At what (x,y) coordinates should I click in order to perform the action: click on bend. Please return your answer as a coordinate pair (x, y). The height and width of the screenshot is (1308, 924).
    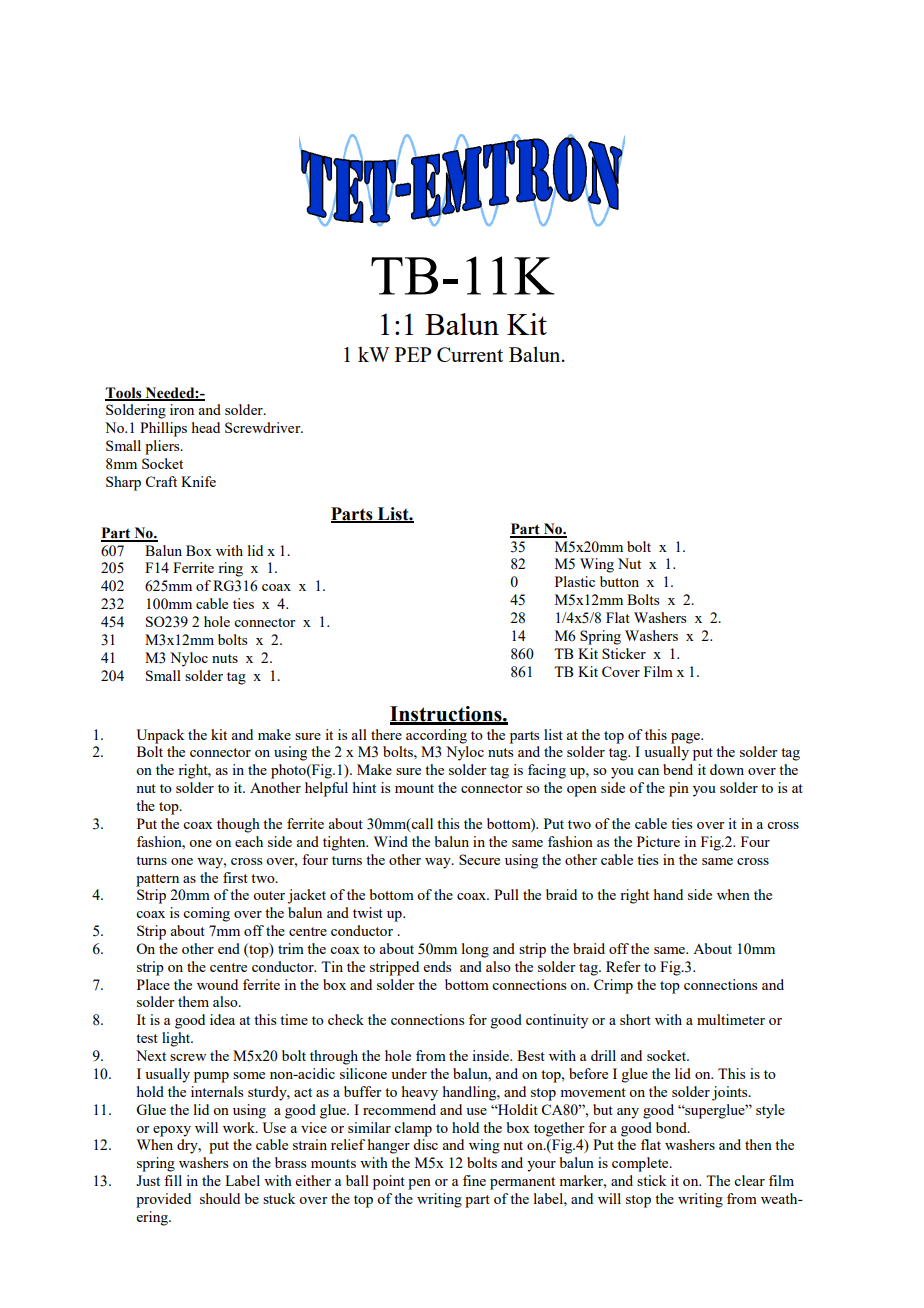
    Looking at the image, I should click on (678, 769).
